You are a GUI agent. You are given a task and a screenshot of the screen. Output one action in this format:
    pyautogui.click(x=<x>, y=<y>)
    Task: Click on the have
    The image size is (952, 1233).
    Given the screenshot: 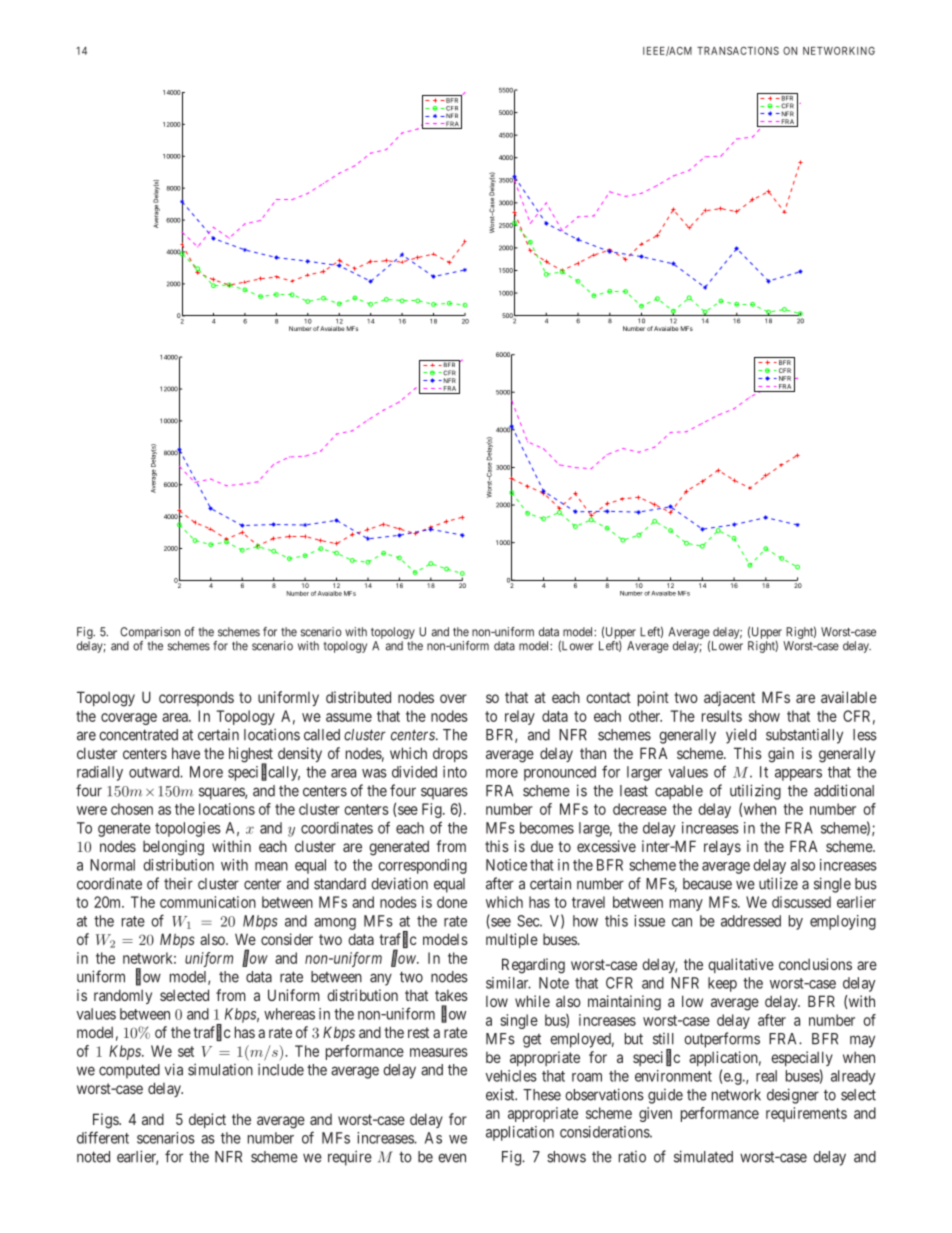 What is the action you would take?
    pyautogui.click(x=186, y=753)
